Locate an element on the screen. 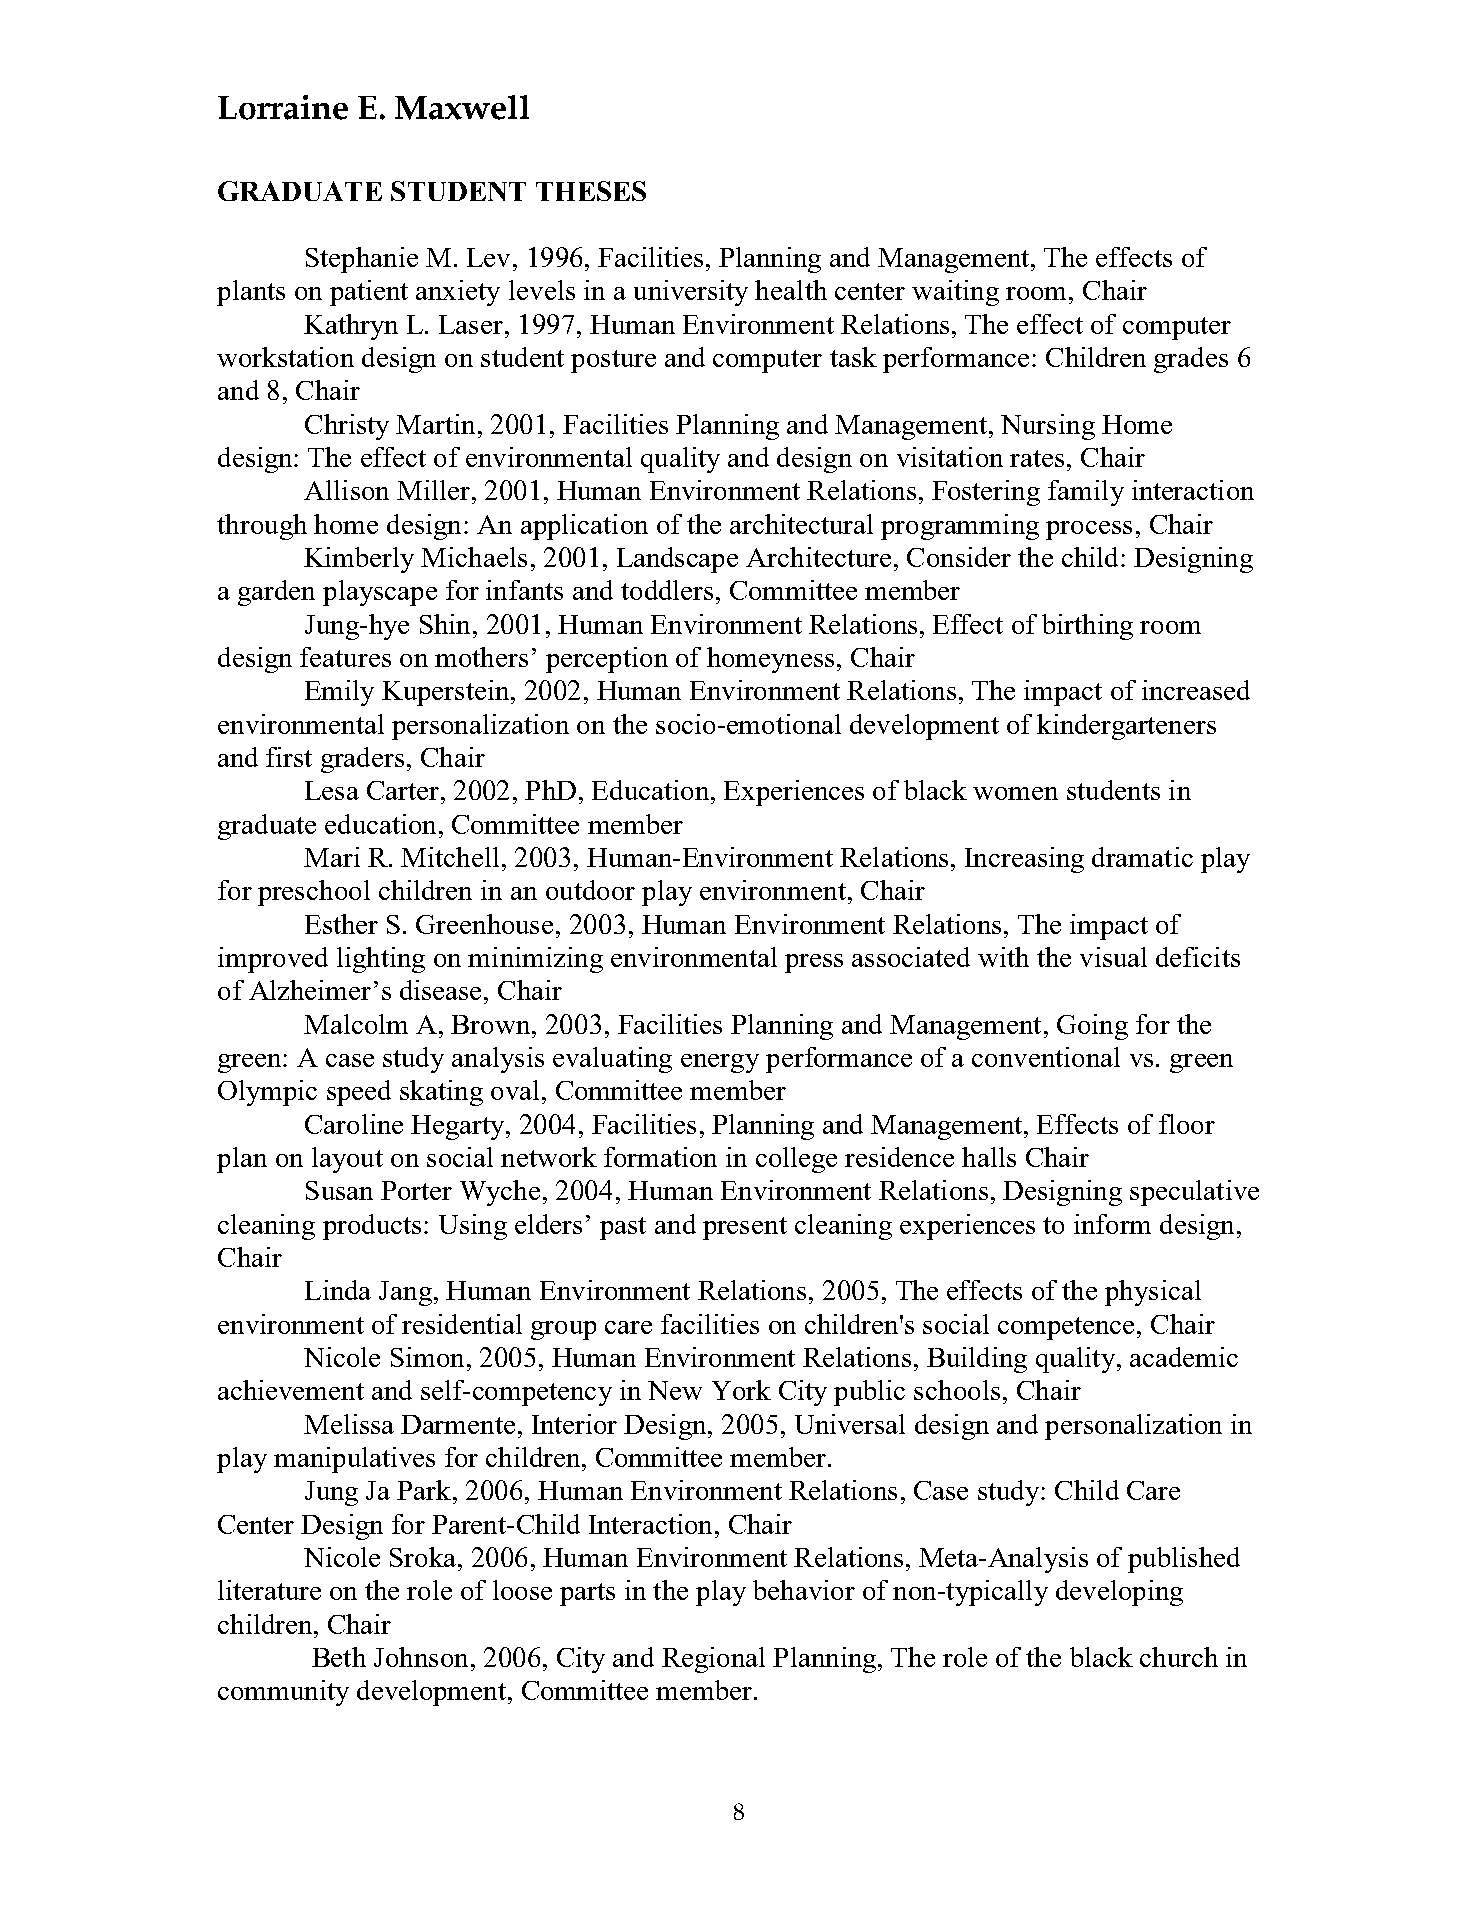 This screenshot has height=1913, width=1478. Beth is located at coordinates (339, 1657).
